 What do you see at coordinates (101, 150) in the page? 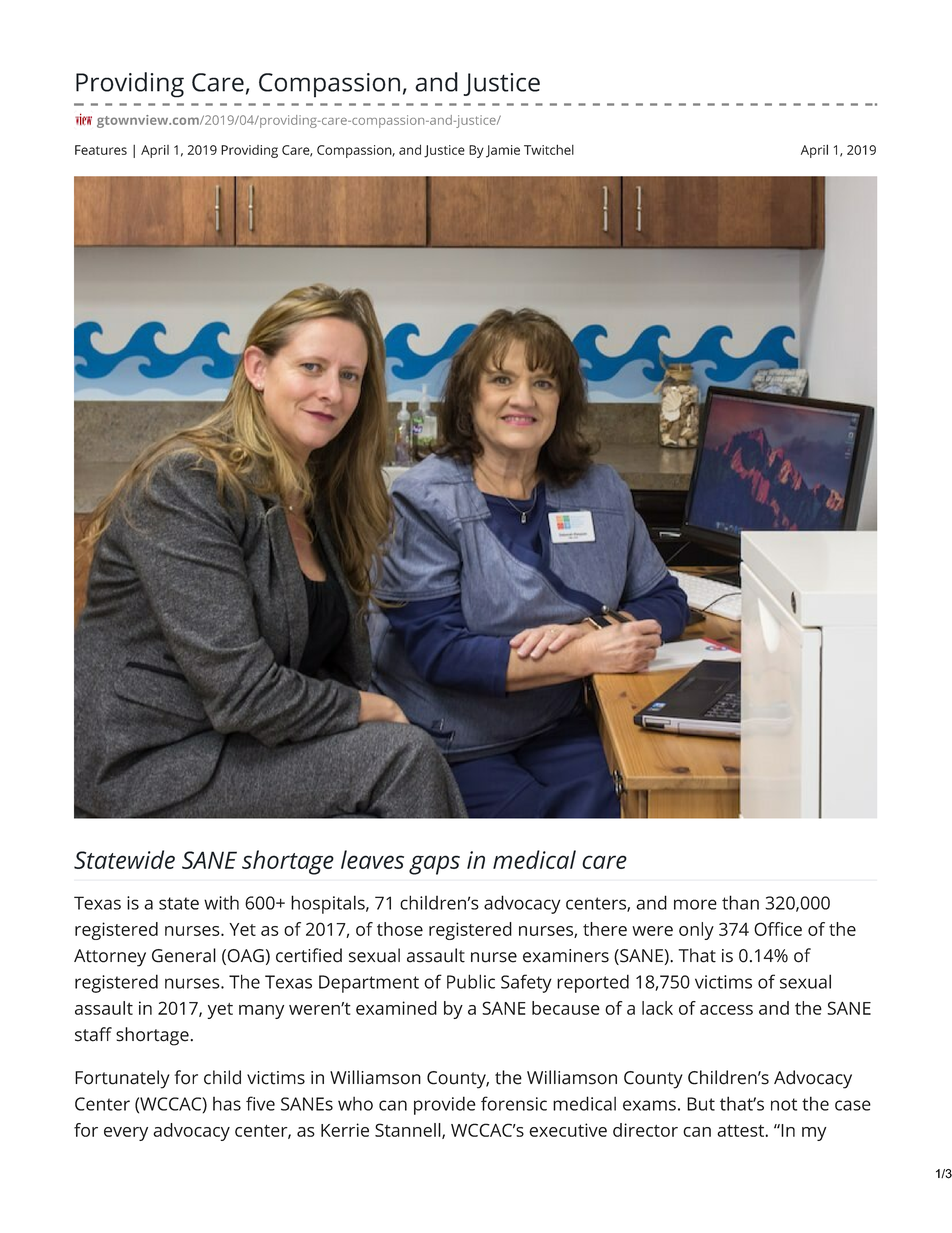
I see `Features` at bounding box center [101, 150].
